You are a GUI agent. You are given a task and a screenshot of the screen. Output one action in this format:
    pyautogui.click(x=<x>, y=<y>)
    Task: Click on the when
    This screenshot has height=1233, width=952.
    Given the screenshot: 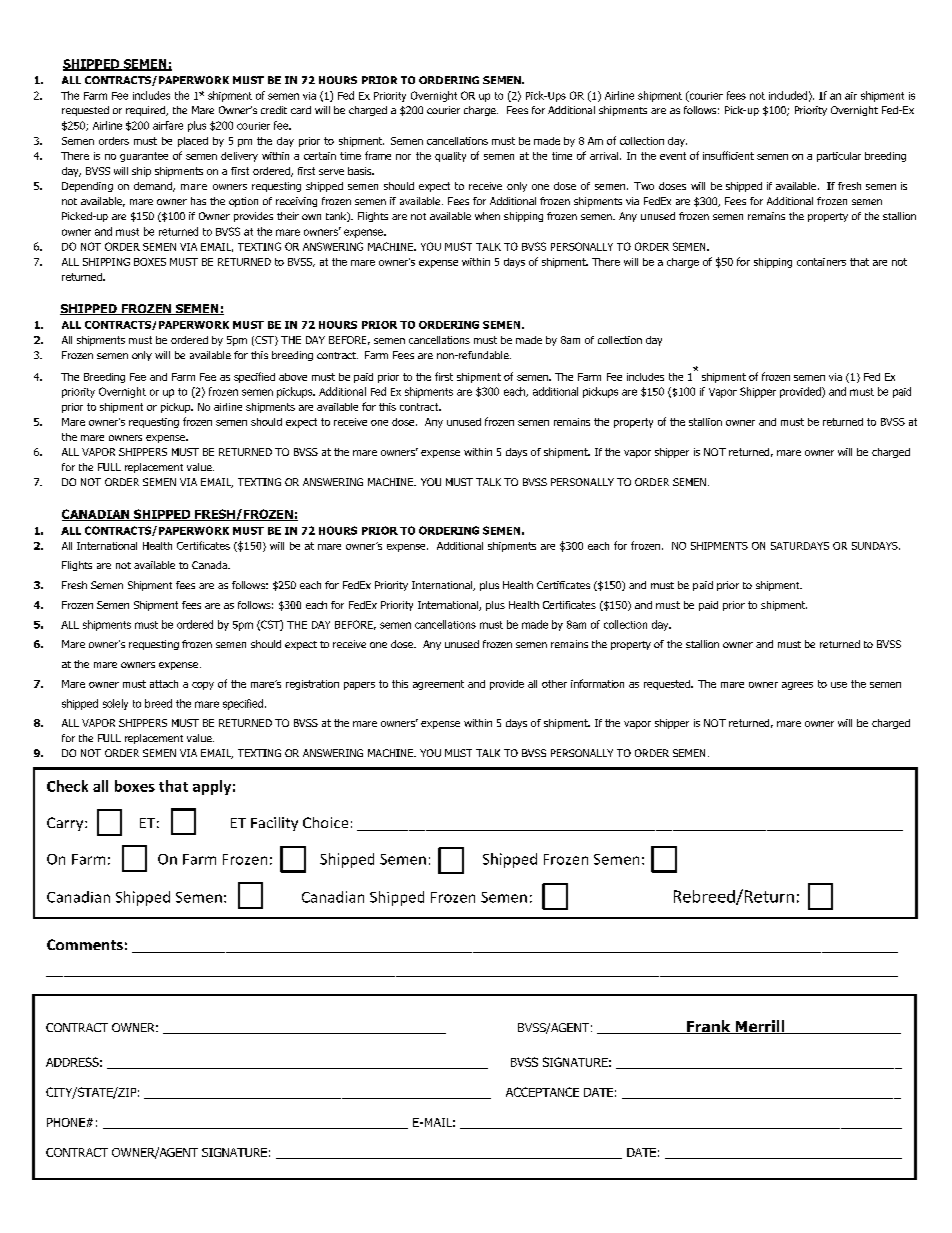 What is the action you would take?
    pyautogui.click(x=487, y=216)
